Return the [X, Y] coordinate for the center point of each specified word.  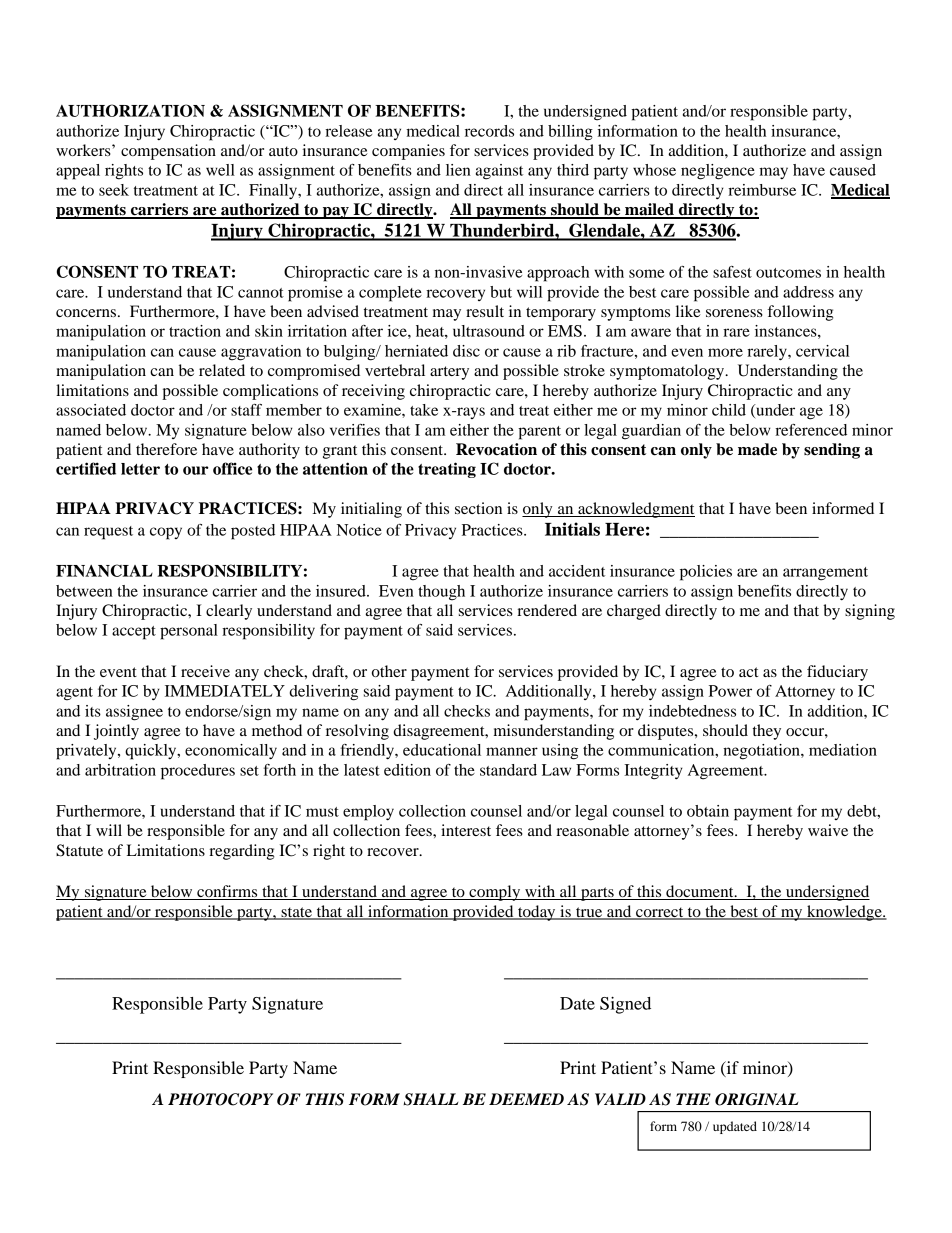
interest [466, 830]
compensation [168, 152]
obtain [708, 811]
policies [706, 573]
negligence [718, 172]
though [441, 593]
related [222, 370]
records [489, 131]
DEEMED [526, 1099]
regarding [241, 852]
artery [449, 373]
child [729, 410]
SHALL [431, 1099]
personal [189, 632]
